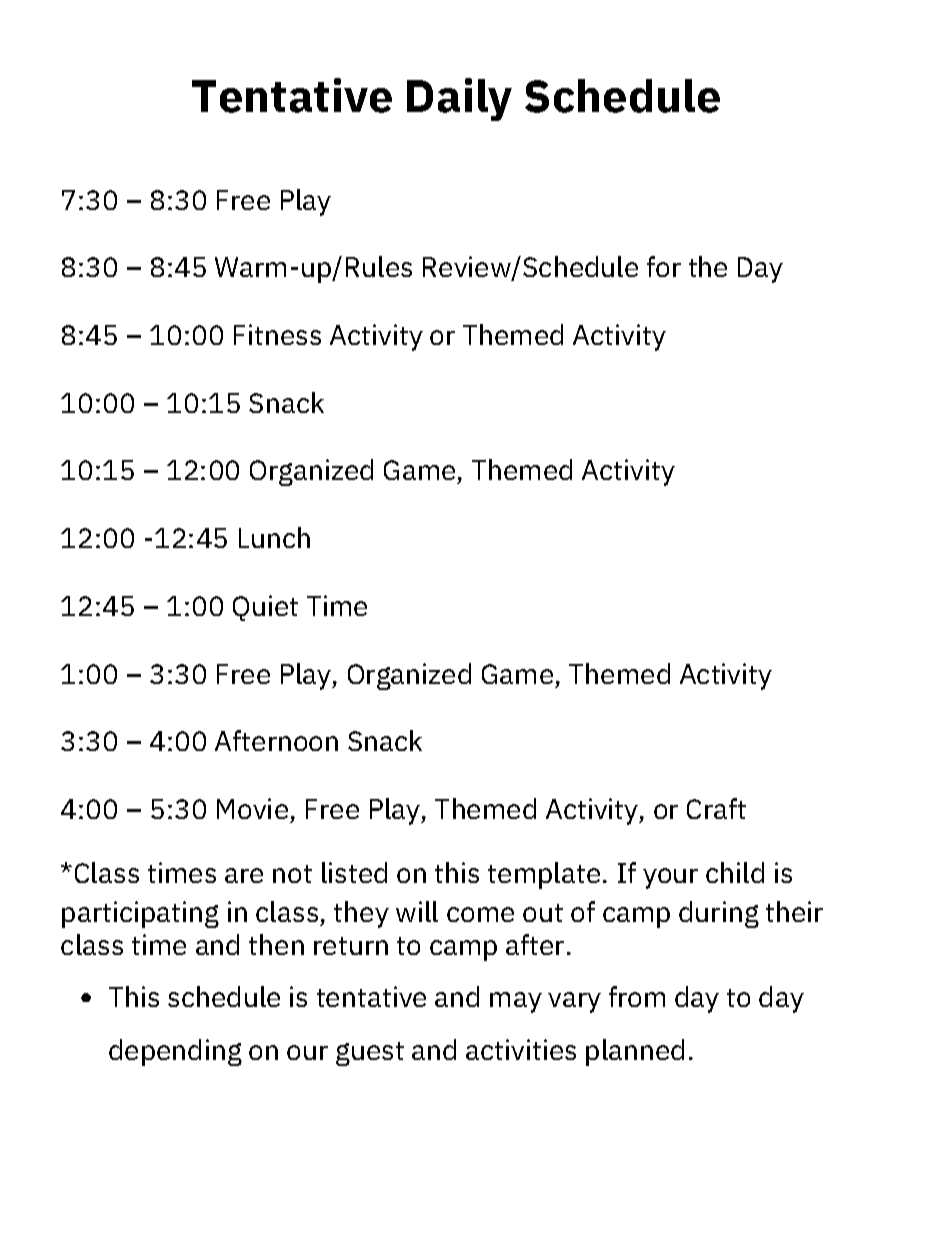 The image size is (952, 1233). What do you see at coordinates (516, 1002) in the screenshot?
I see `may` at bounding box center [516, 1002].
